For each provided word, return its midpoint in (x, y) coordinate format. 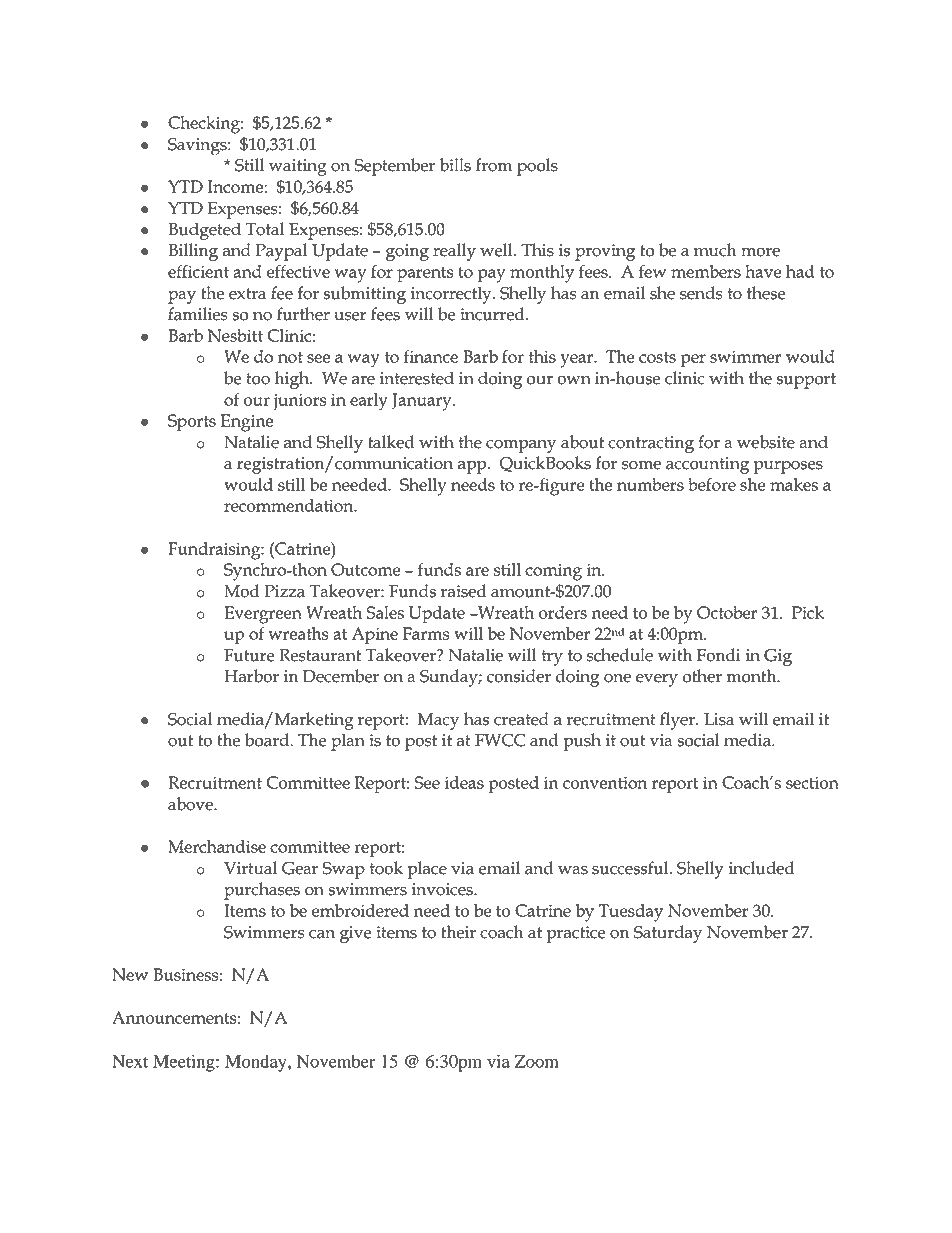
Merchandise (217, 846)
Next (130, 1061)
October (727, 612)
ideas (464, 782)
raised (464, 591)
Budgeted (204, 231)
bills (455, 165)
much (715, 250)
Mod (242, 591)
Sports (192, 422)
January (423, 402)
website (766, 442)
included (761, 868)
